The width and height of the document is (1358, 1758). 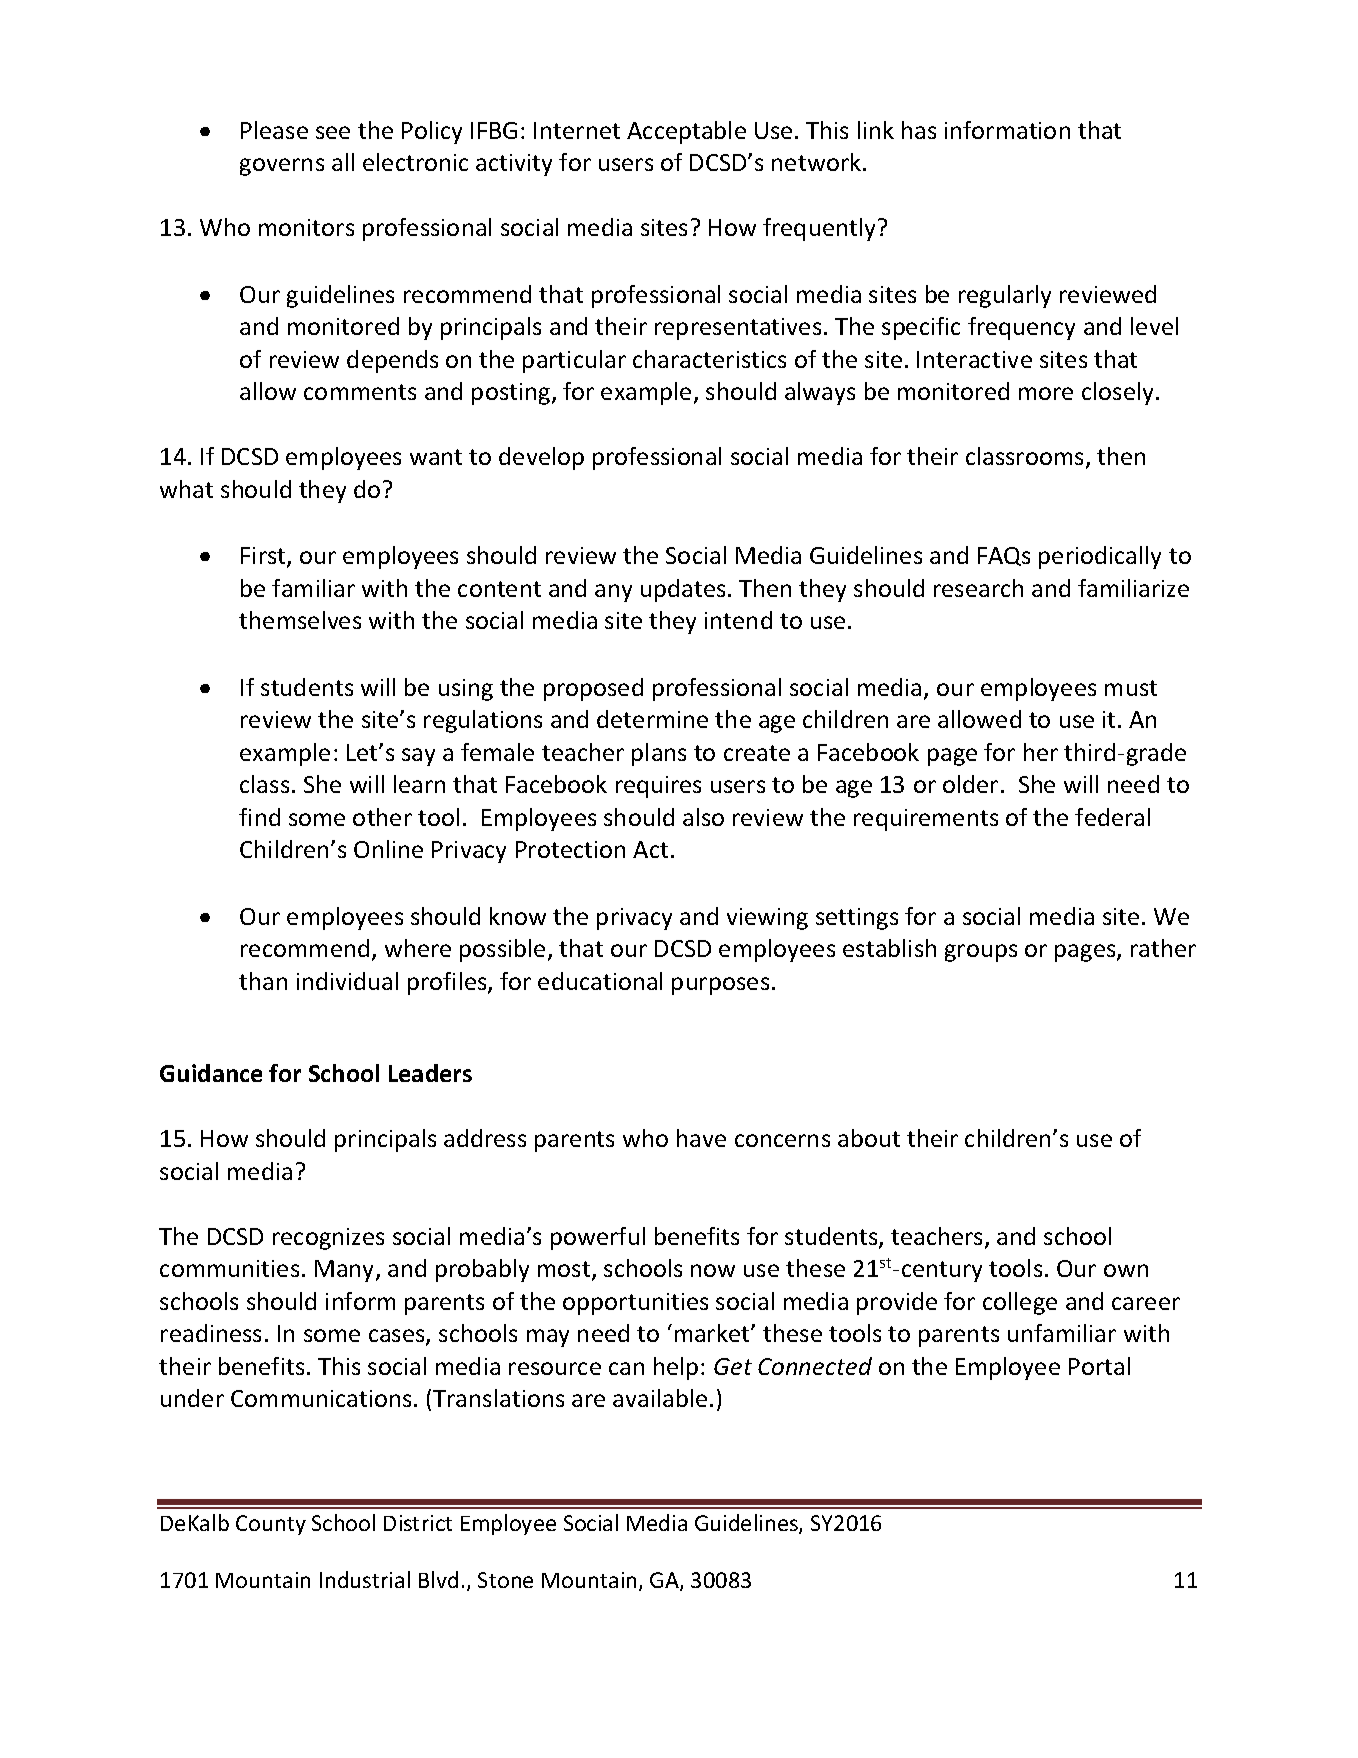 I want to click on has, so click(x=919, y=130).
